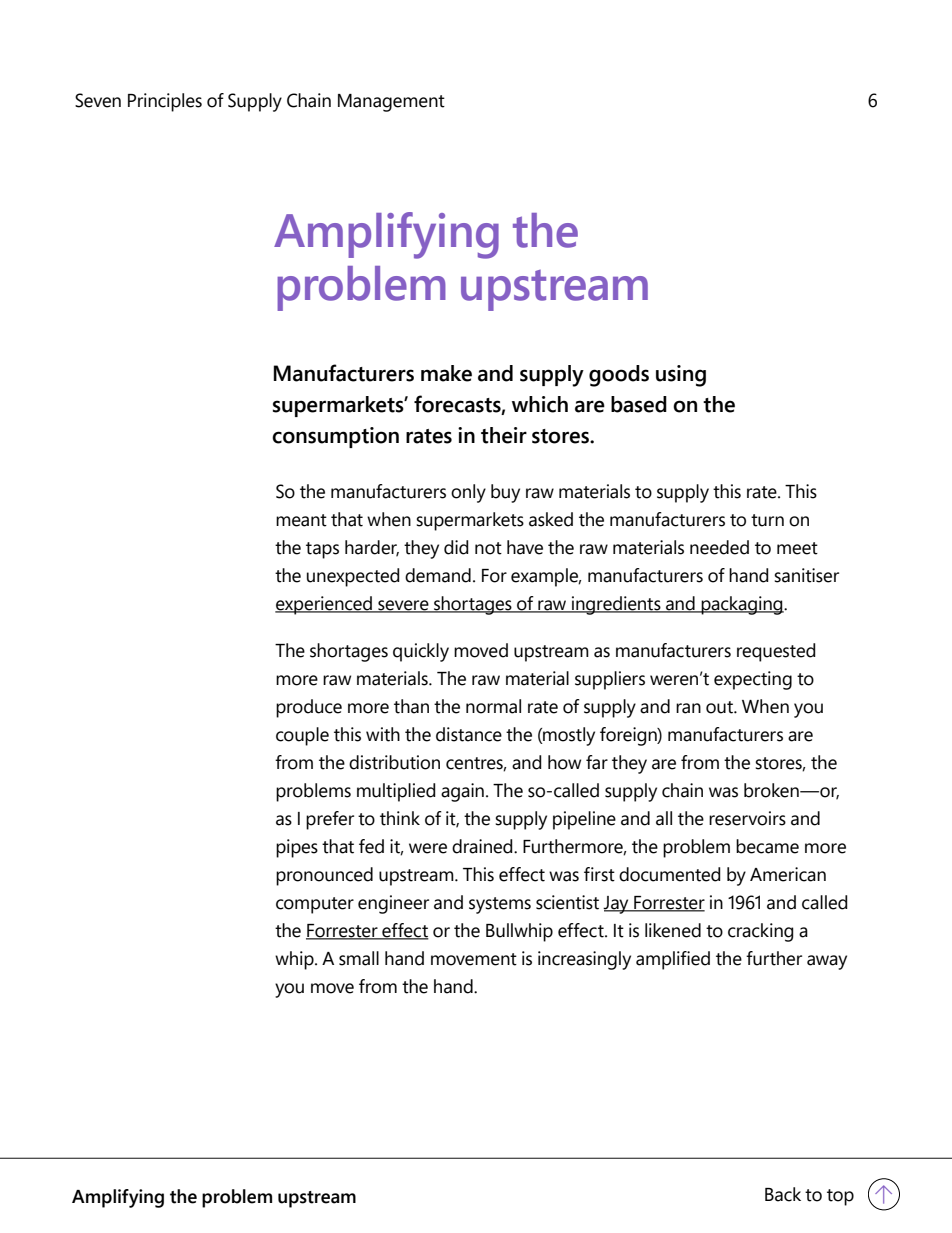 Image resolution: width=952 pixels, height=1233 pixels. Describe the element at coordinates (483, 846) in the document. I see `drained` at that location.
